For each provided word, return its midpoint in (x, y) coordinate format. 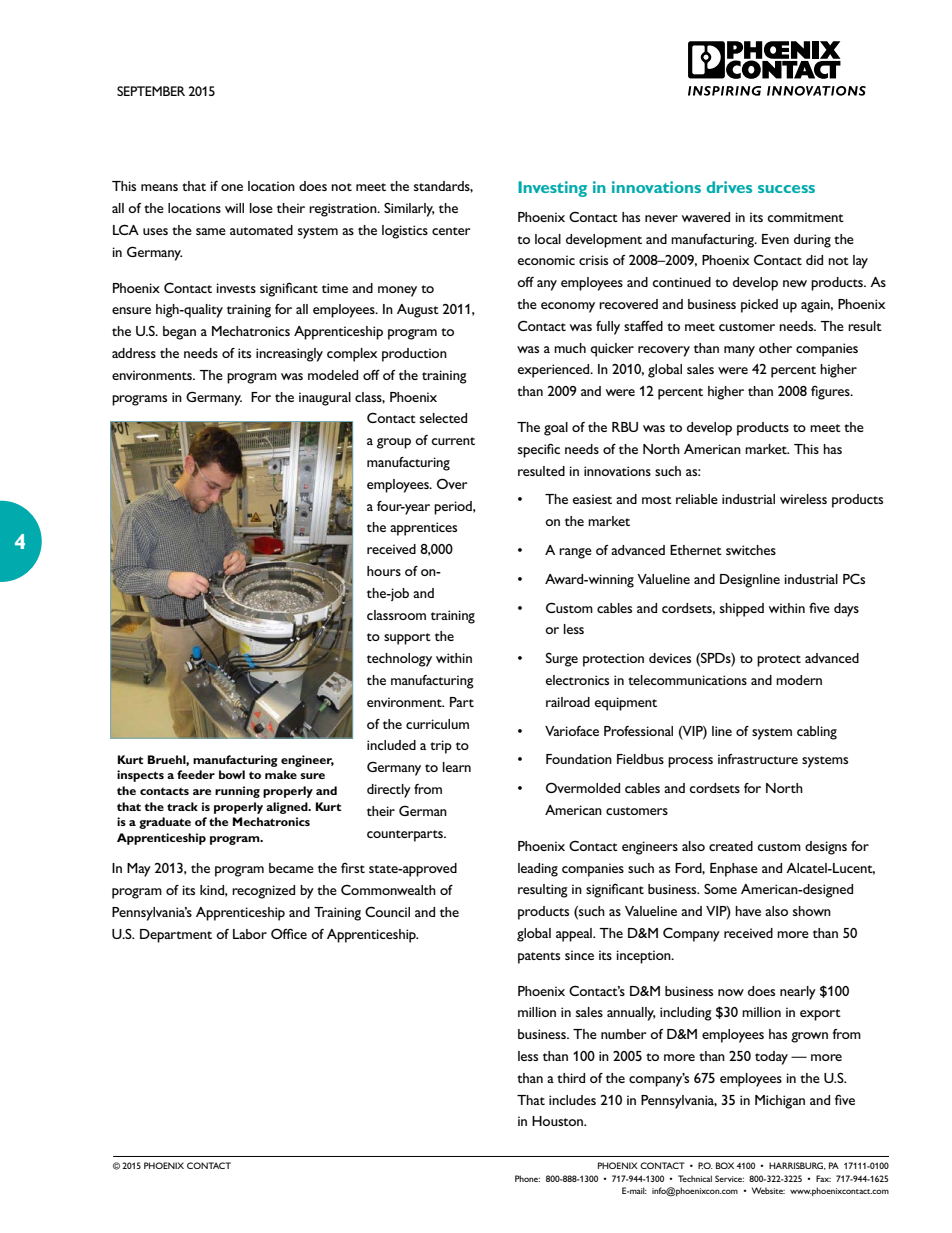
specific (539, 450)
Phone (527, 1178)
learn (457, 767)
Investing (552, 189)
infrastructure (758, 759)
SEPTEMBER (151, 91)
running (237, 792)
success (786, 189)
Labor (250, 934)
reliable (697, 499)
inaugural (325, 399)
